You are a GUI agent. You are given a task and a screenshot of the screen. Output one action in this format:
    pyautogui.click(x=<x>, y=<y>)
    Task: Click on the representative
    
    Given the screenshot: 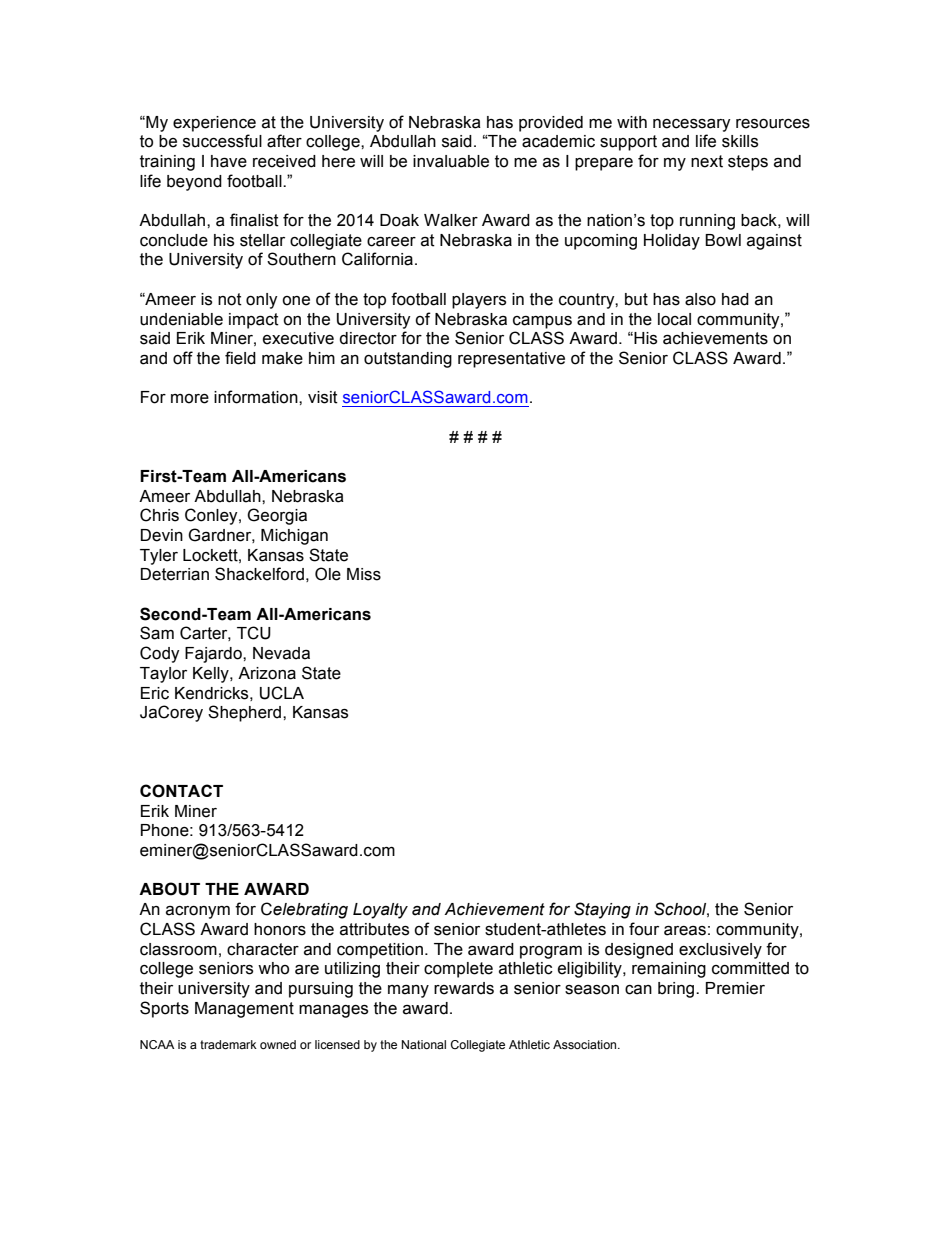 What is the action you would take?
    pyautogui.click(x=511, y=360)
